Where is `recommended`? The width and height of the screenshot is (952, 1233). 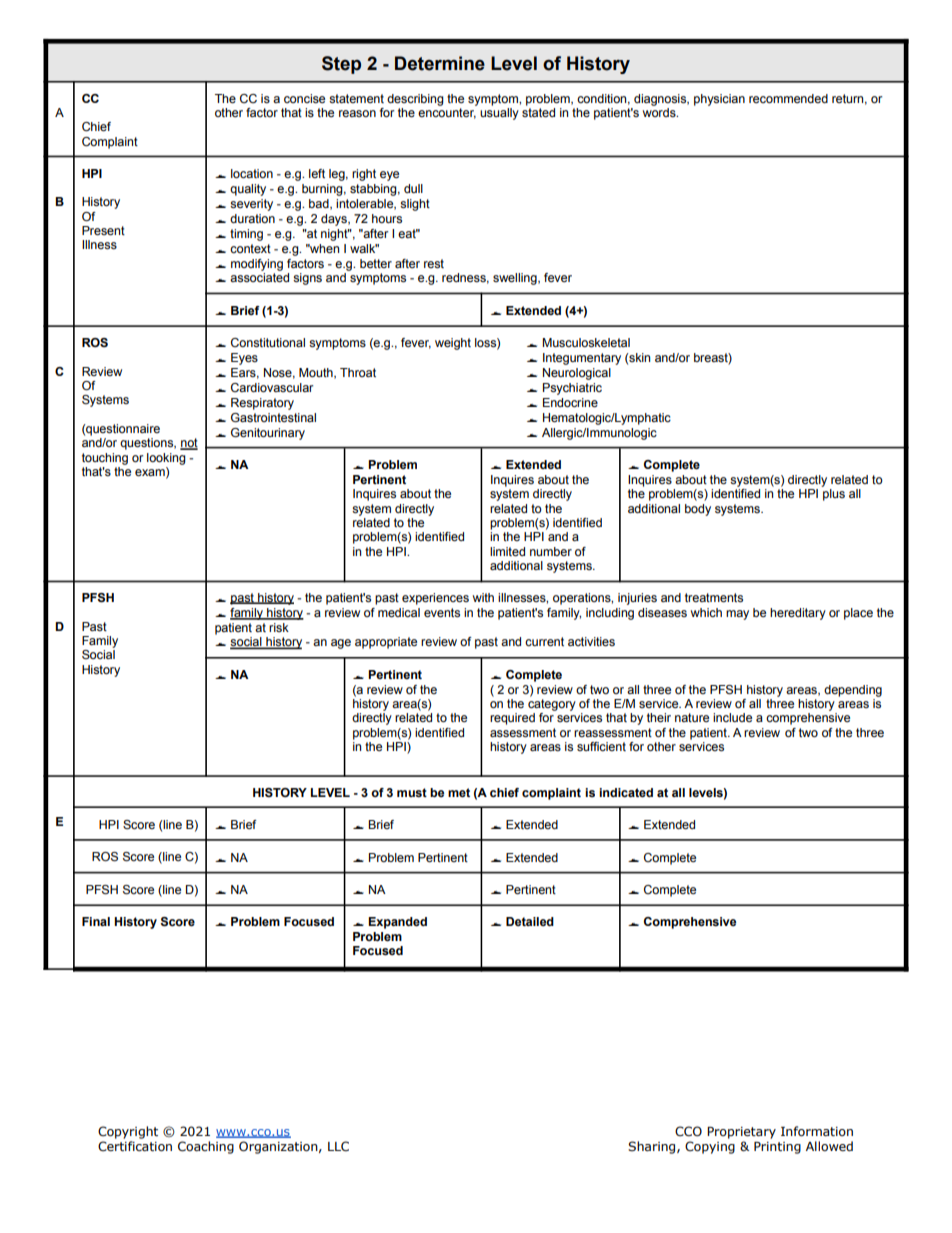 recommended is located at coordinates (788, 98).
